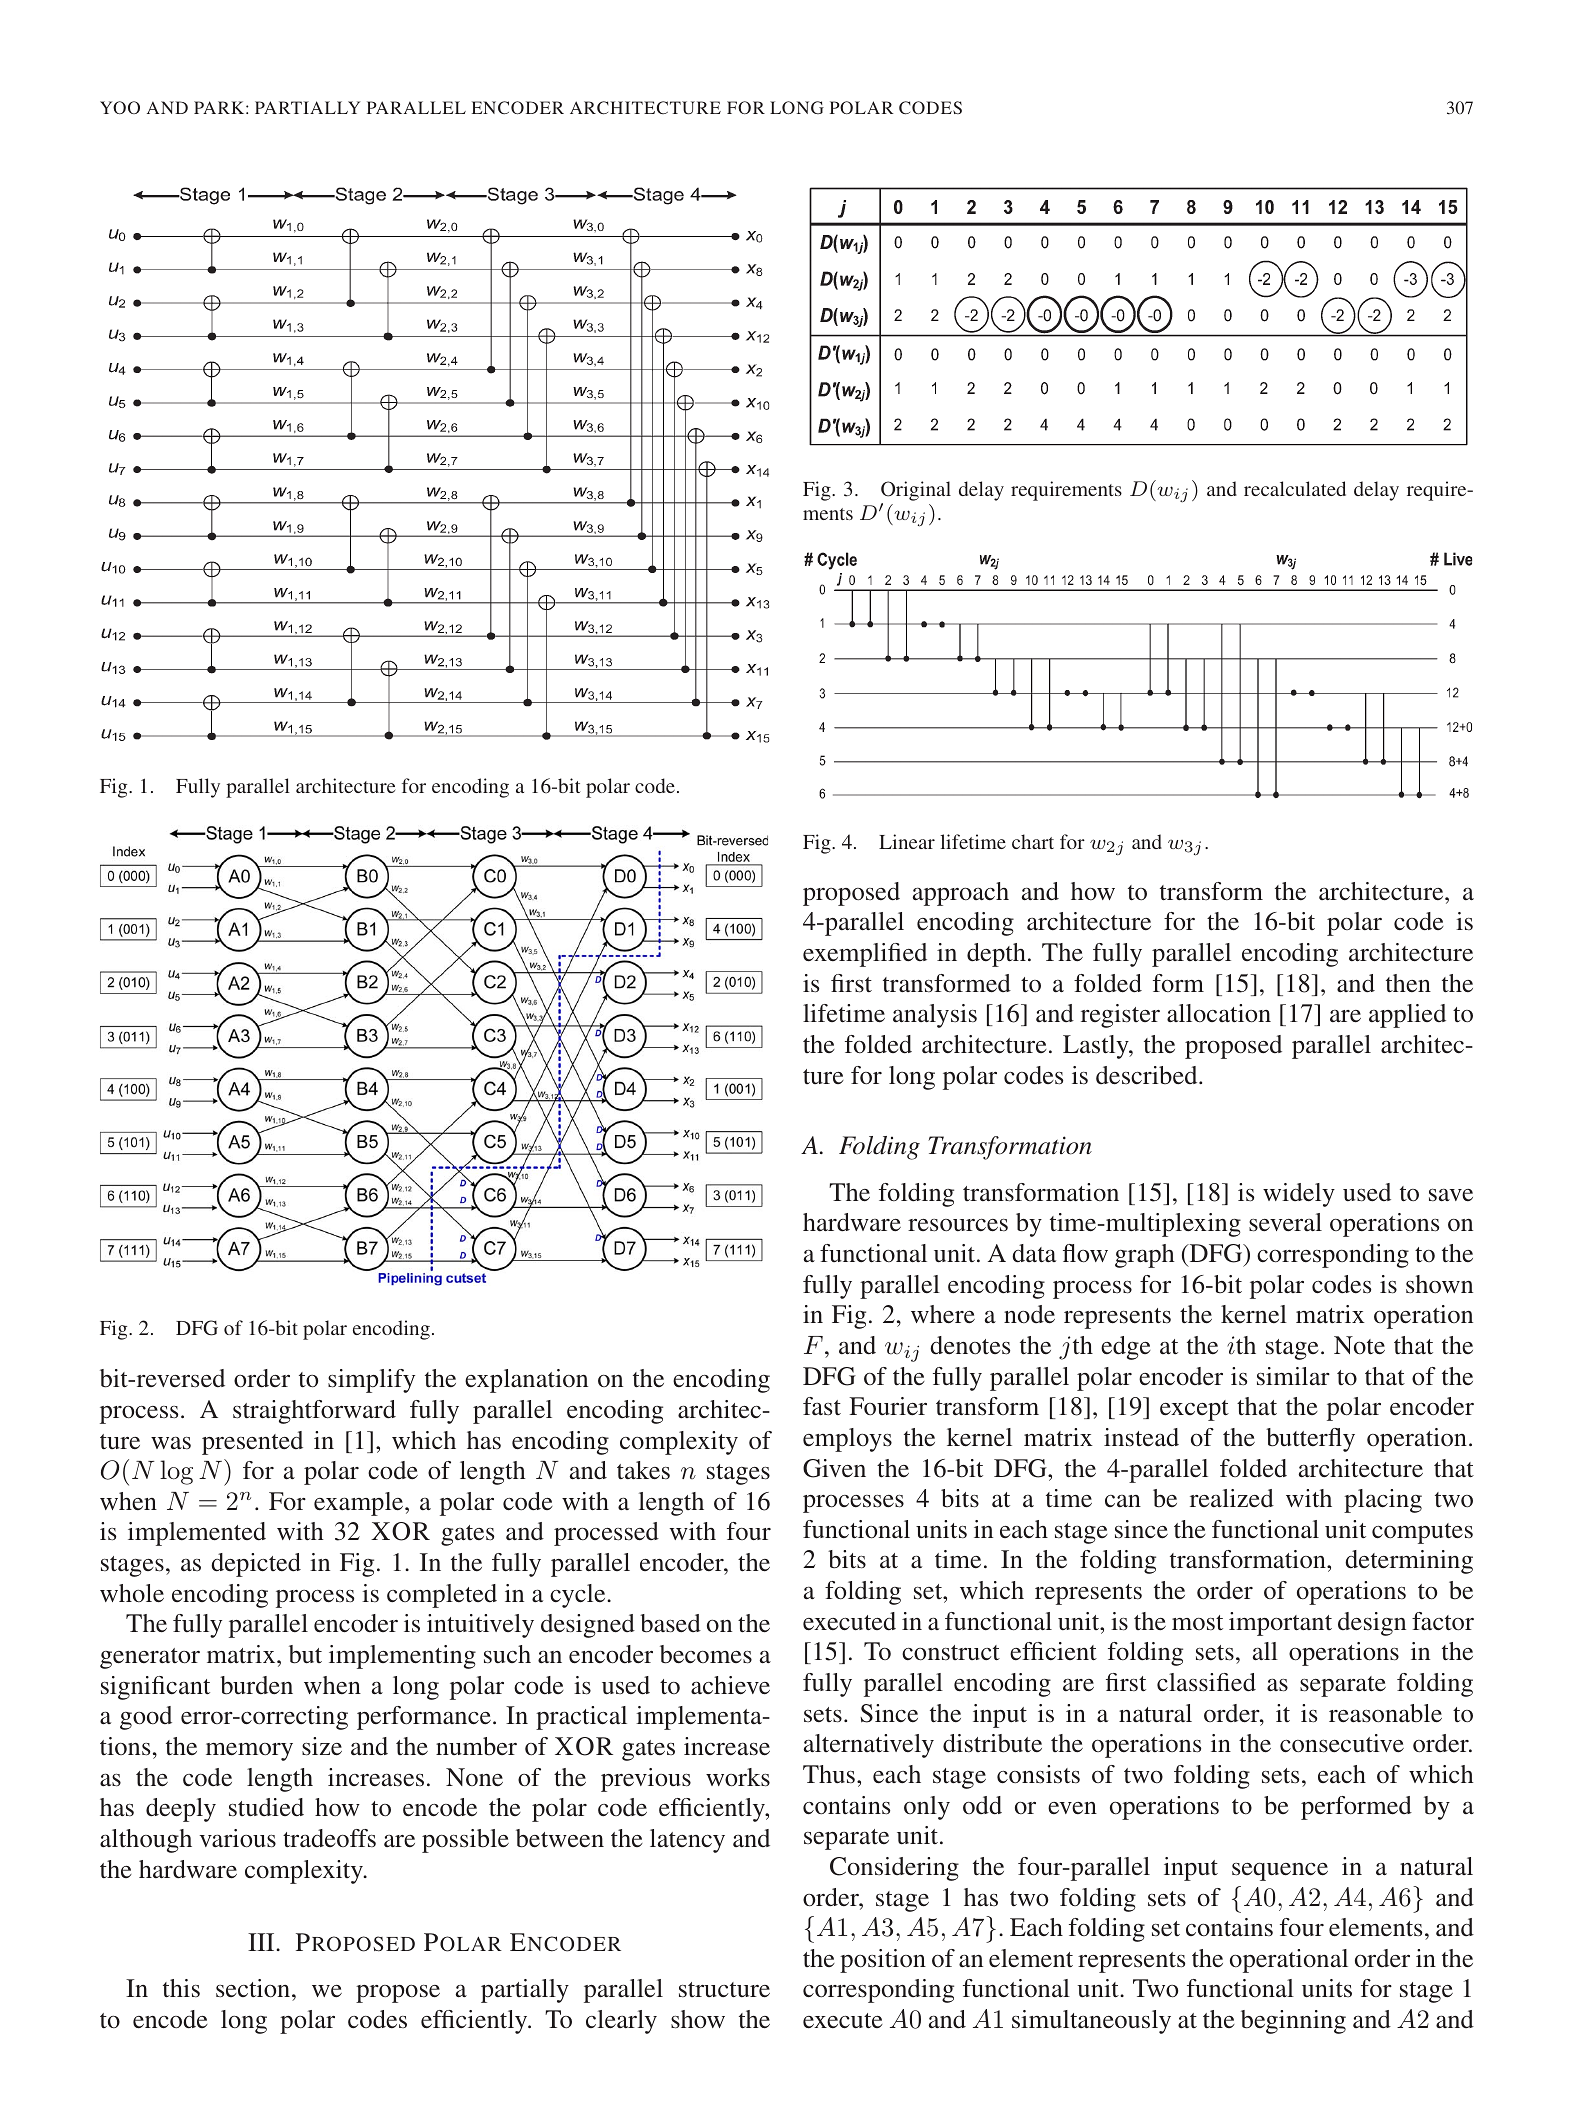  I want to click on depicted, so click(256, 1565).
